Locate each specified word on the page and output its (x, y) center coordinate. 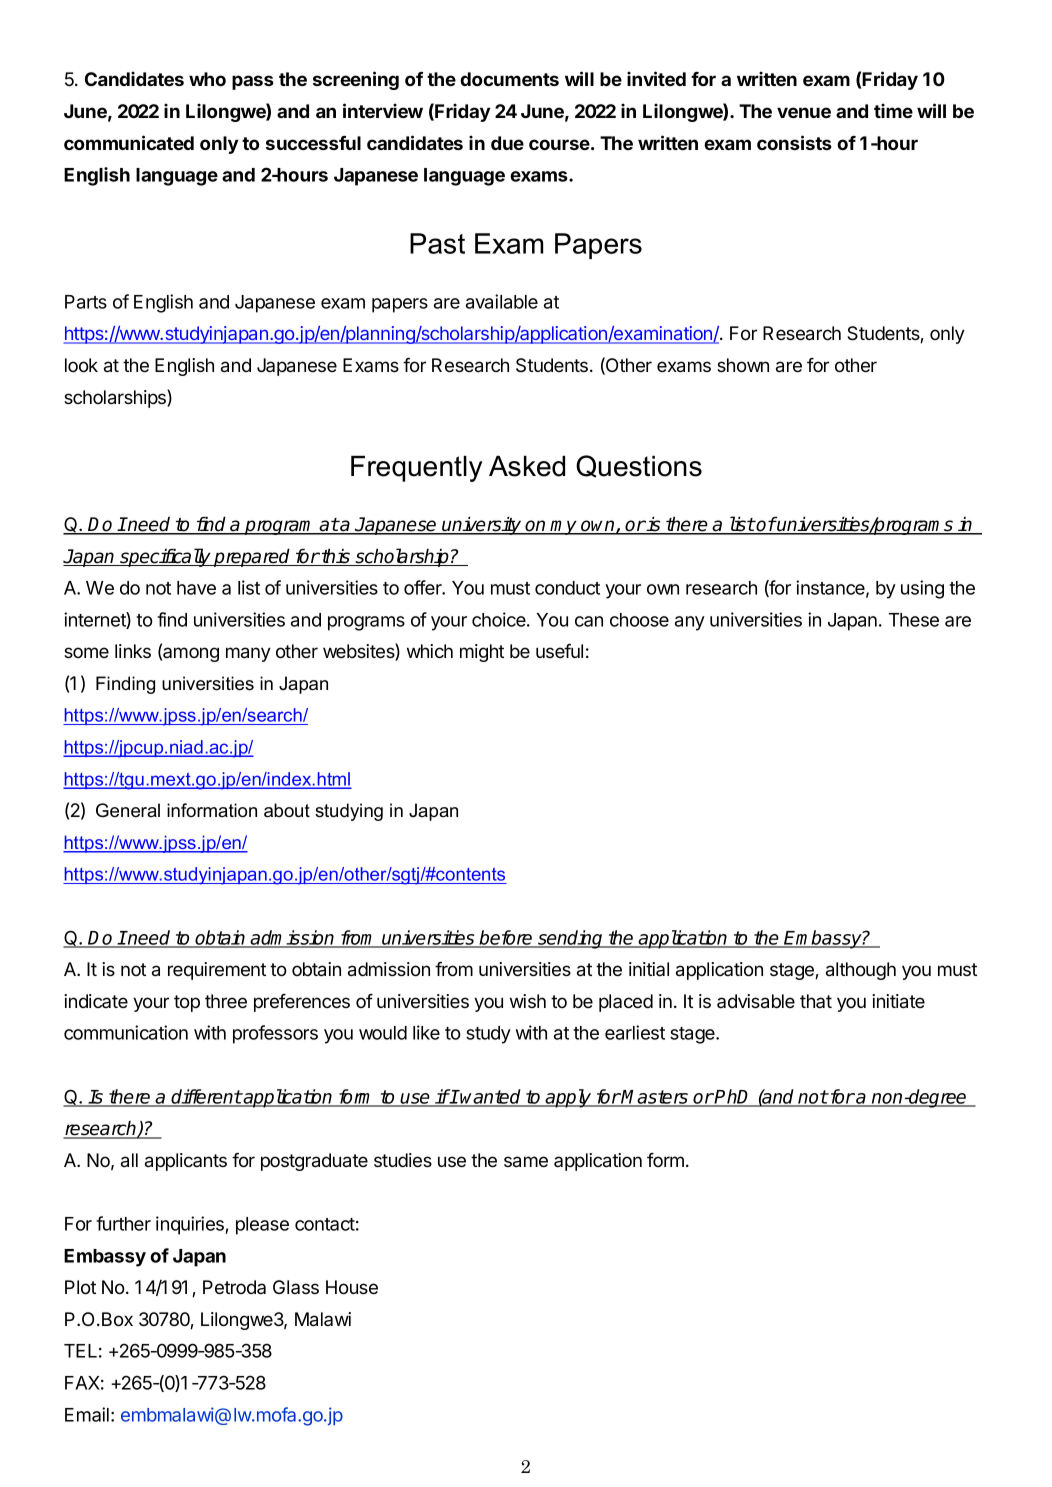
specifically (165, 557)
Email (87, 1414)
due (507, 143)
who (207, 79)
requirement (217, 971)
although (861, 971)
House (352, 1287)
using (922, 589)
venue (804, 112)
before (506, 938)
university (482, 526)
